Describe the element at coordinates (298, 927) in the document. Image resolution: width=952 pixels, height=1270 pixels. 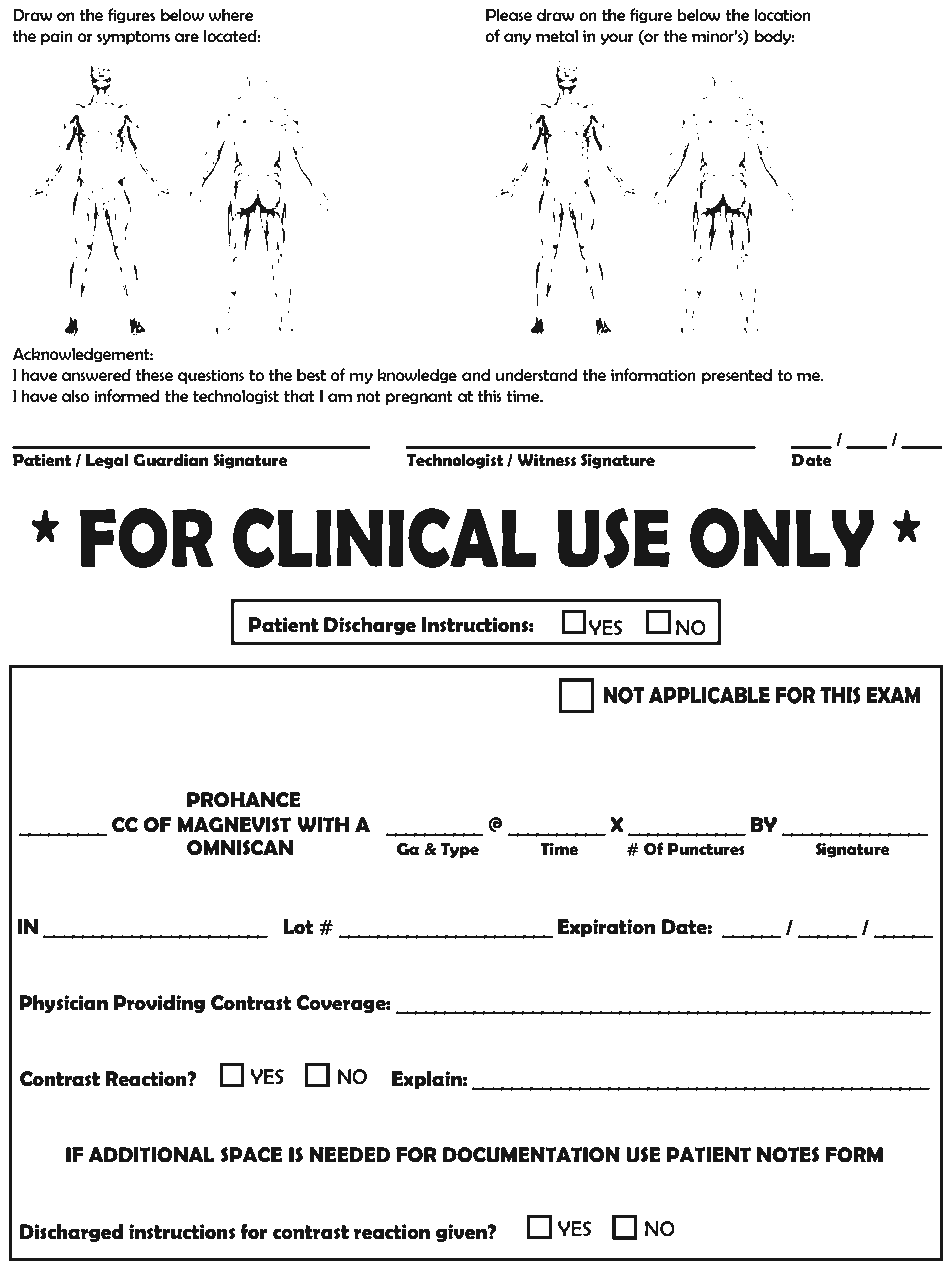
I see `Lot` at that location.
